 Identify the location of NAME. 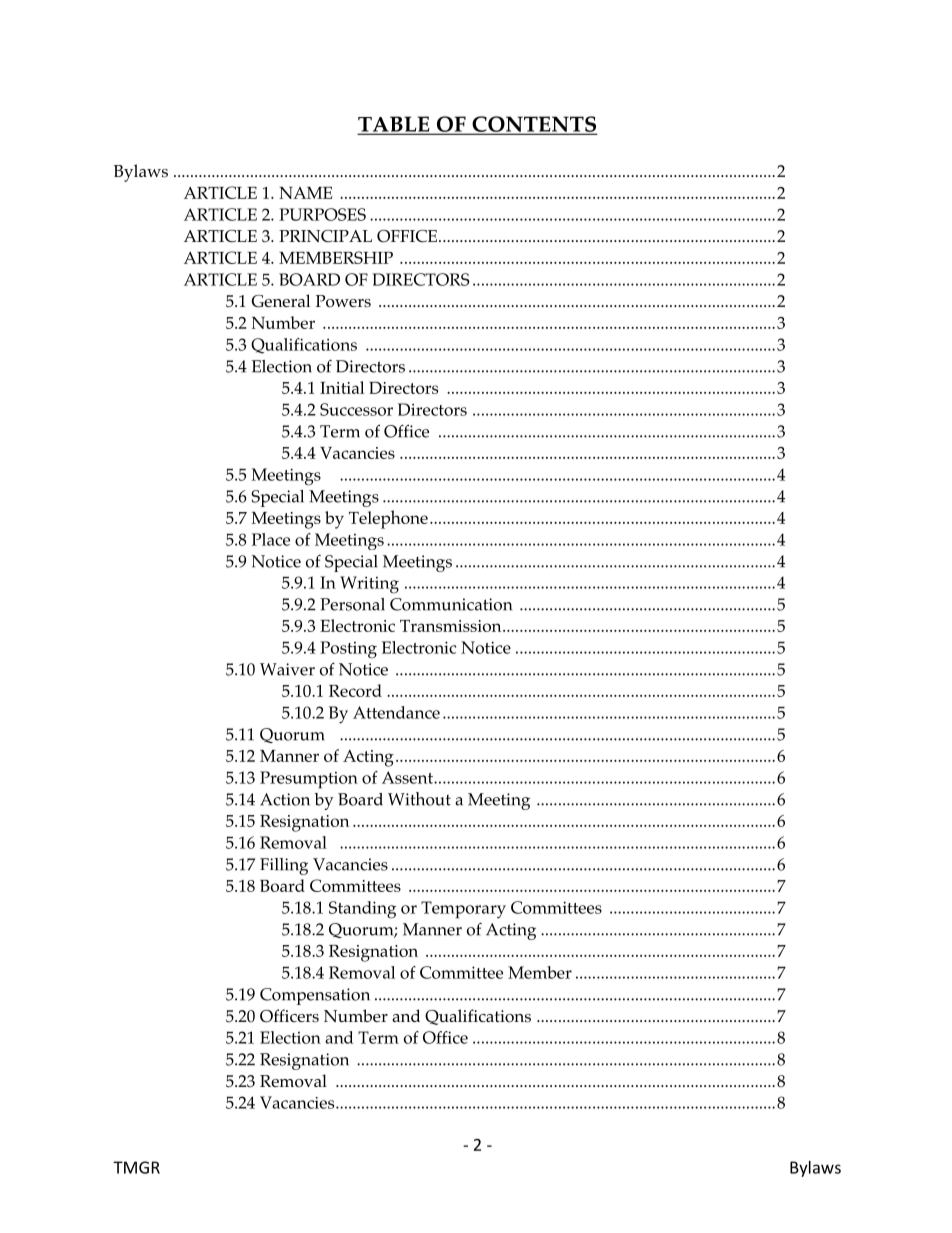
(306, 193).
